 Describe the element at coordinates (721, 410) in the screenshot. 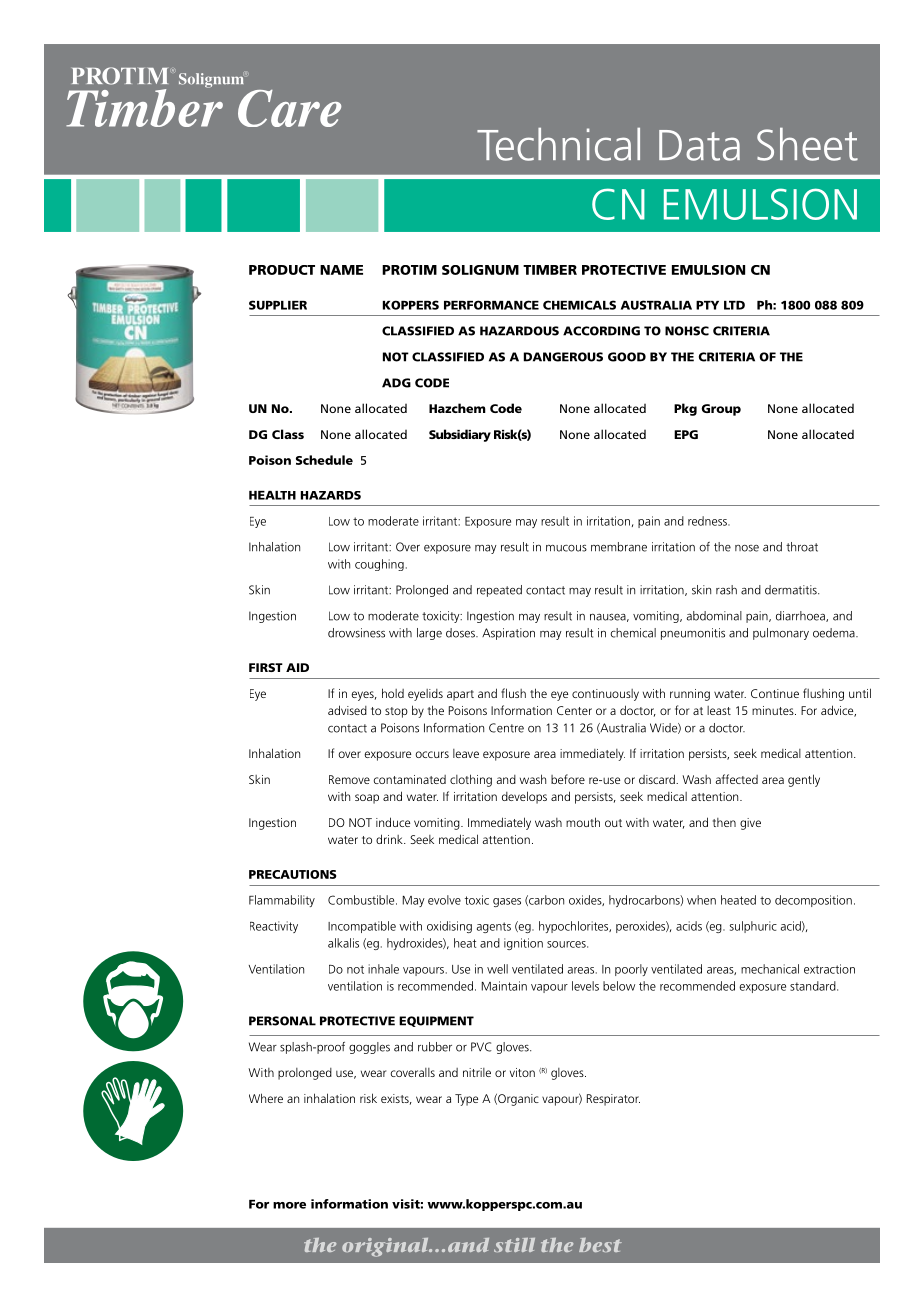

I see `Group` at that location.
